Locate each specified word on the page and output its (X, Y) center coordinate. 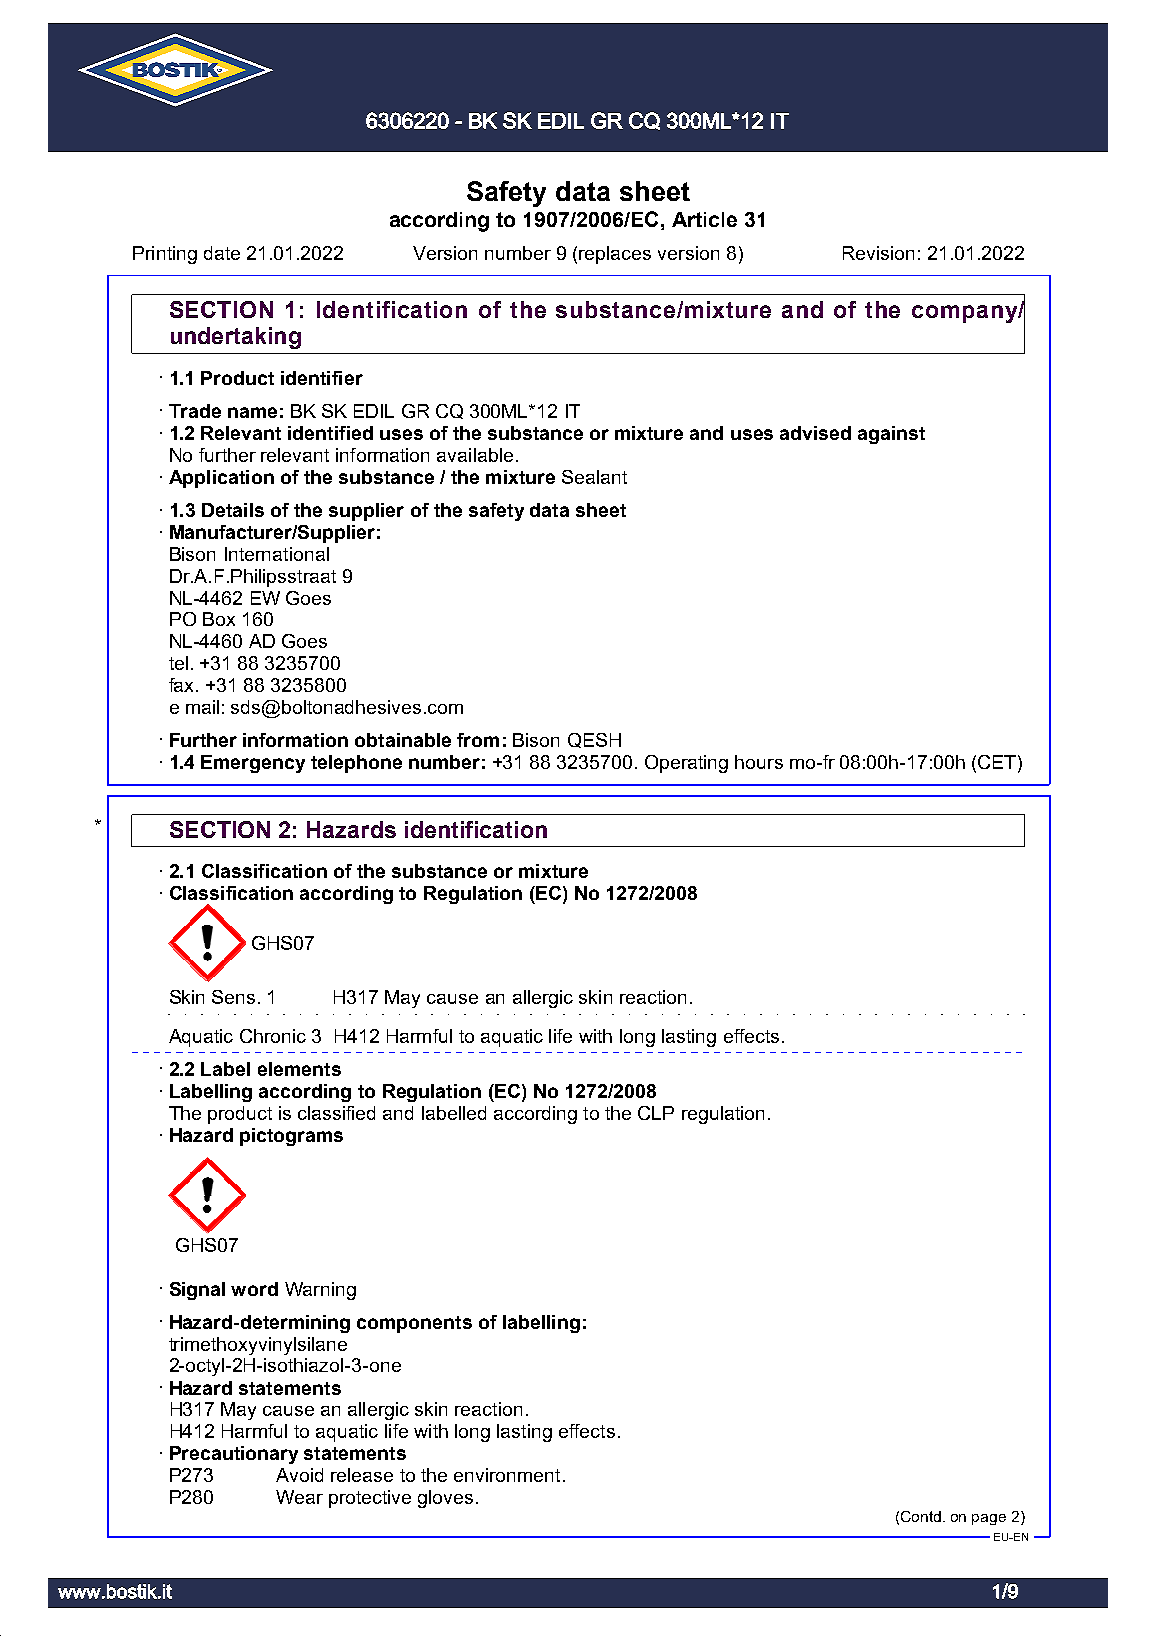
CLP (656, 1113)
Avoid (299, 1475)
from (478, 740)
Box (219, 619)
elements (299, 1069)
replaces (615, 255)
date (222, 253)
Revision (878, 253)
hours (759, 762)
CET (997, 762)
